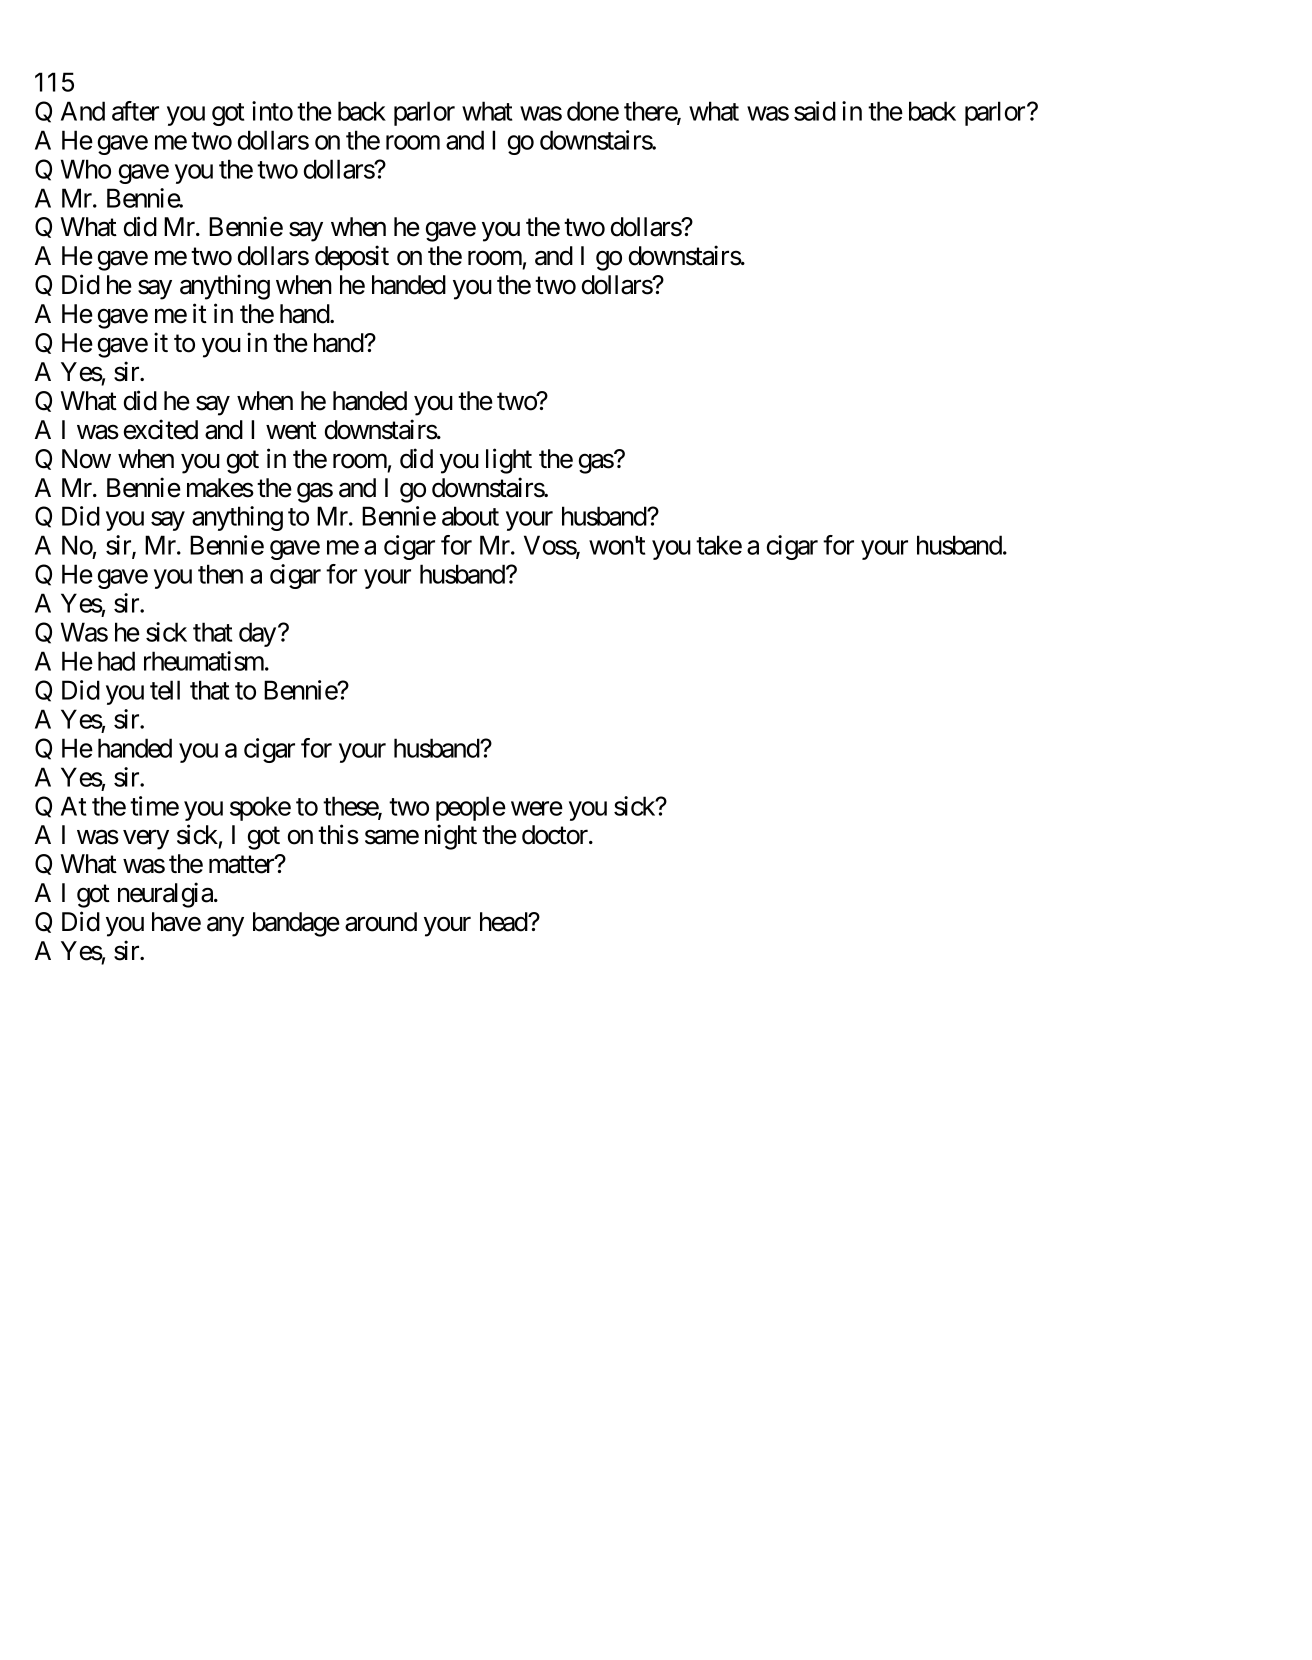 The width and height of the page is (1312, 1660). What do you see at coordinates (451, 837) in the page?
I see `night` at bounding box center [451, 837].
